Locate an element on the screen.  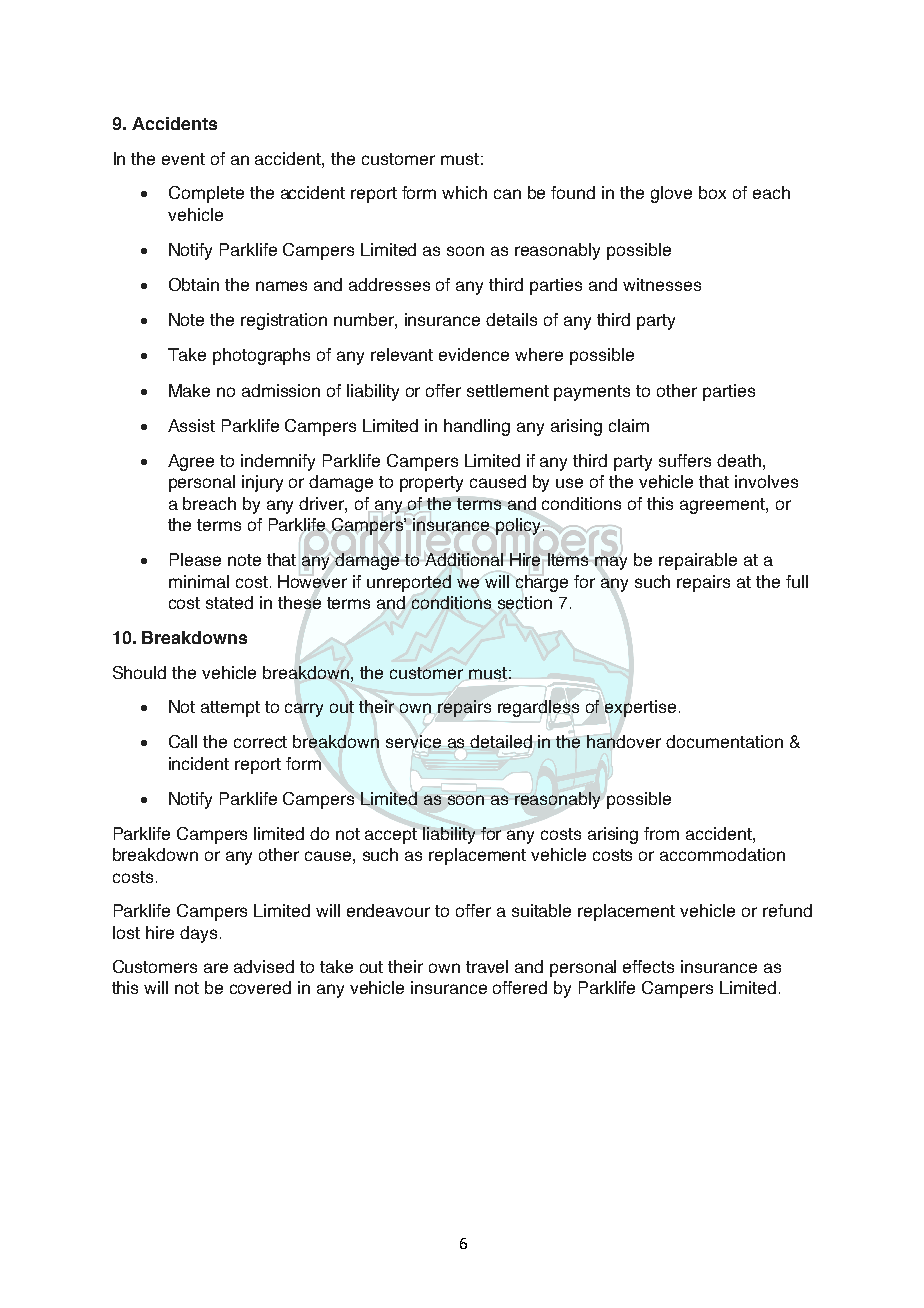
travel is located at coordinates (487, 966).
